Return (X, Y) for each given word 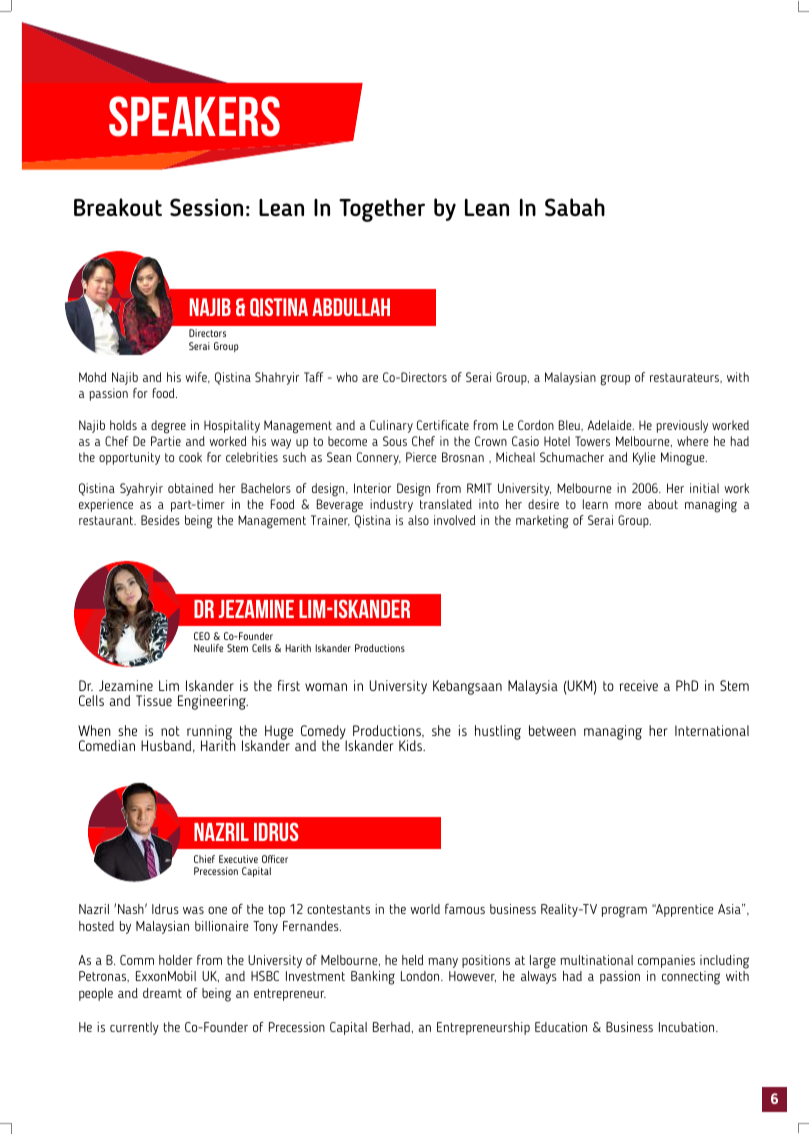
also (418, 520)
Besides (160, 520)
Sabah (575, 207)
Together (382, 210)
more (628, 505)
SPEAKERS (194, 116)
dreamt (162, 993)
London (421, 976)
